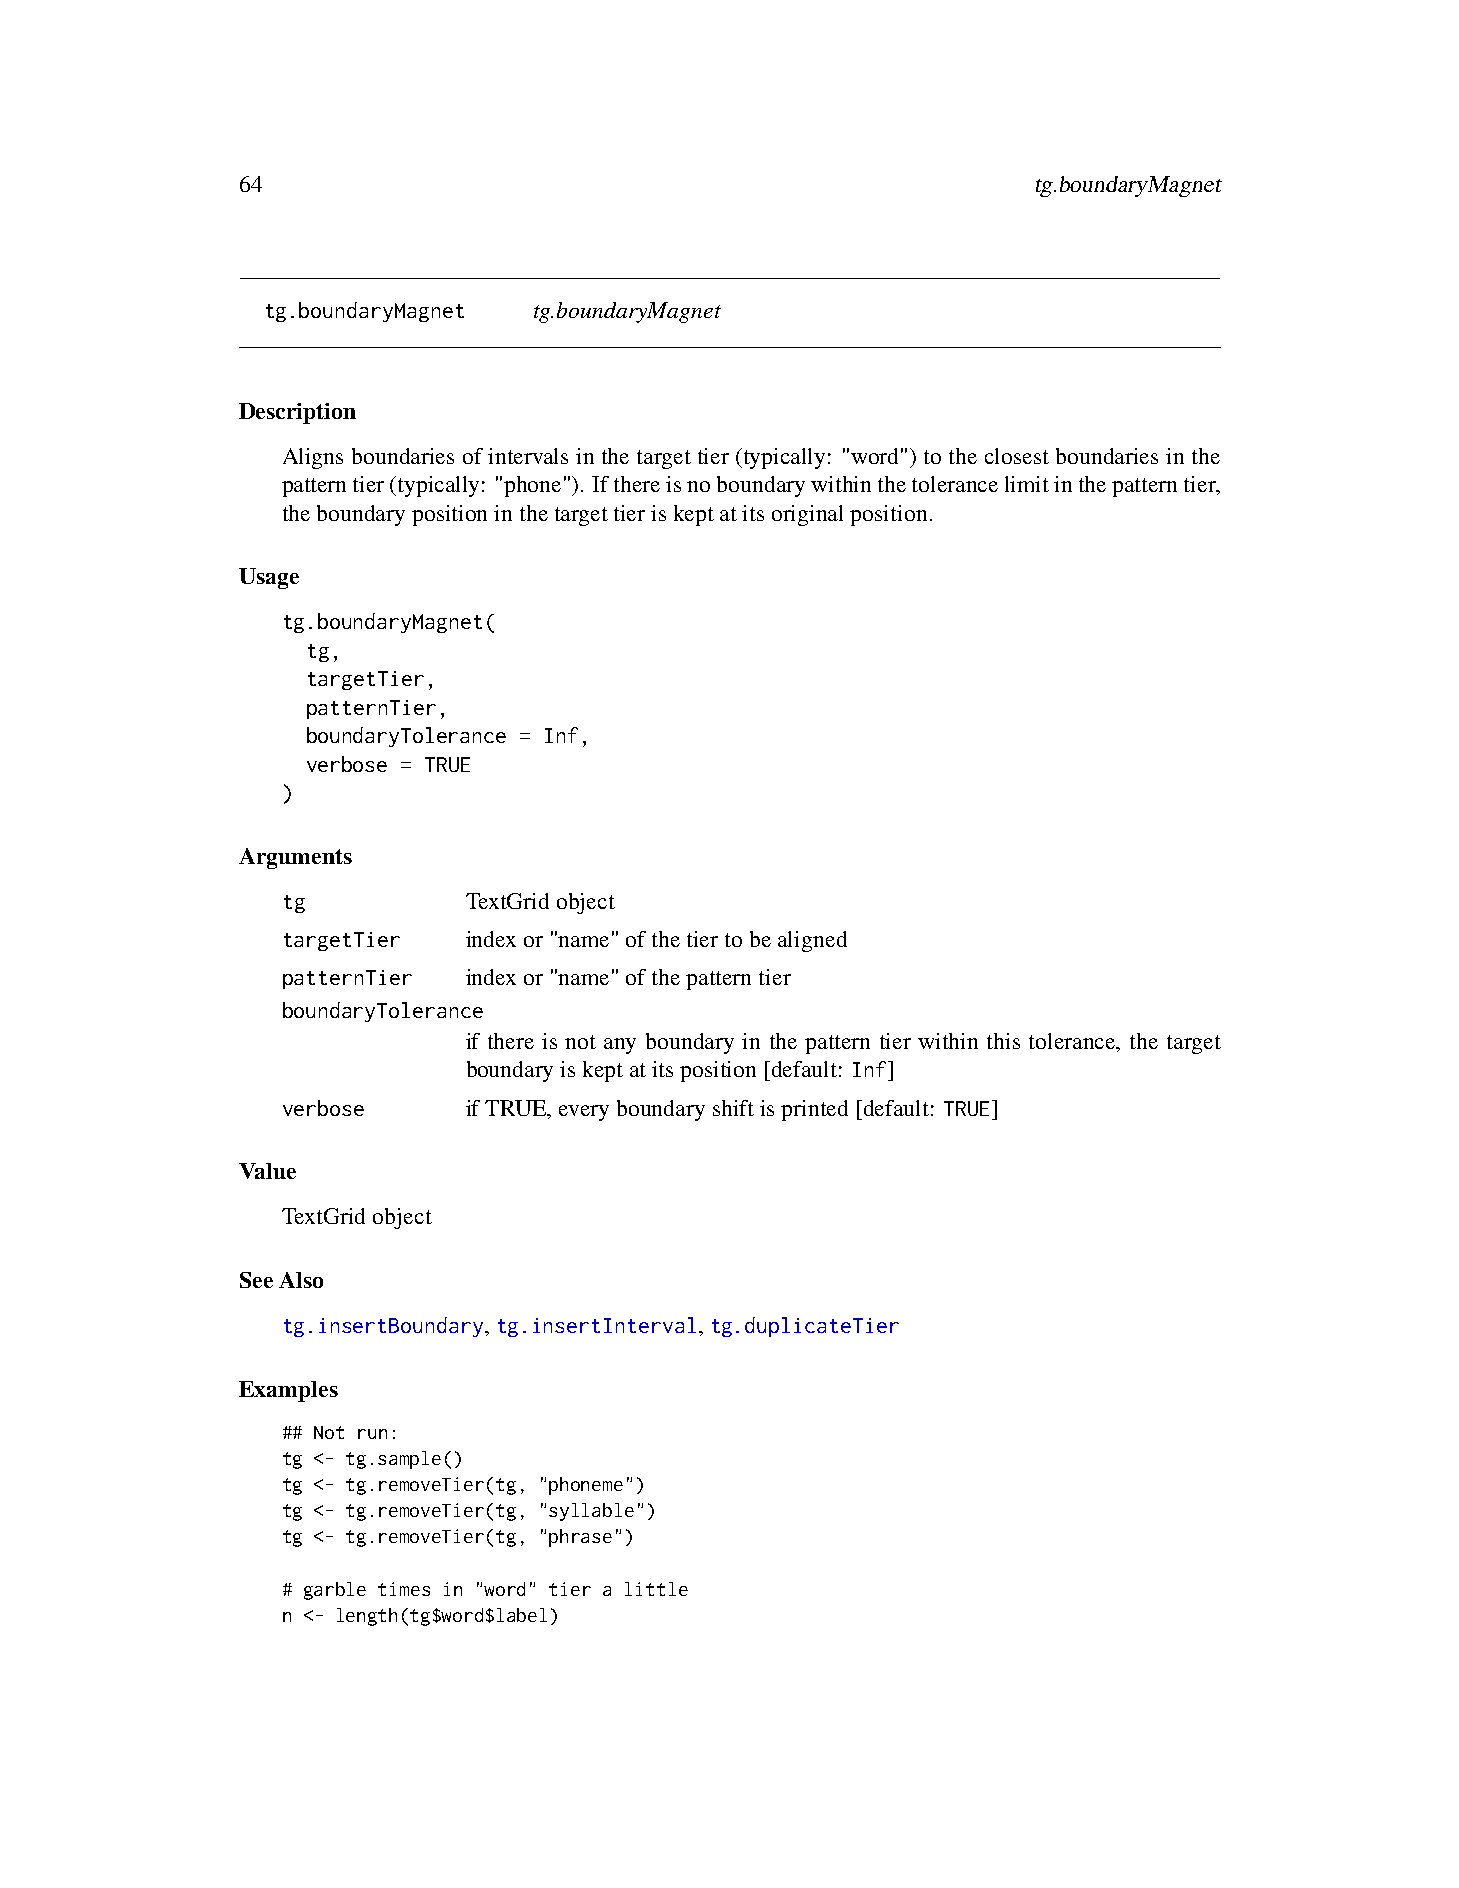  What do you see at coordinates (591, 1512) in the page?
I see `syllable` at bounding box center [591, 1512].
